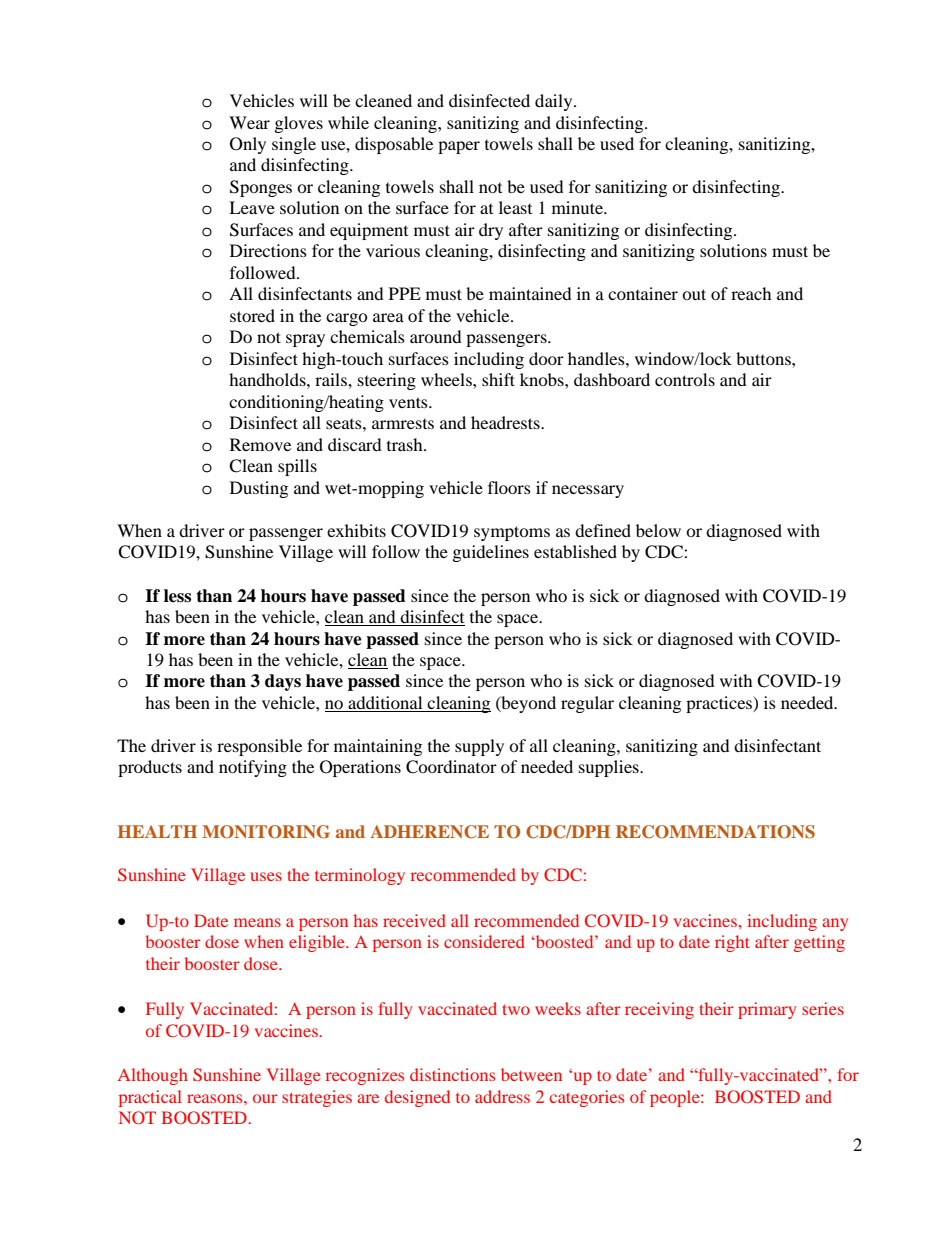 Image resolution: width=952 pixels, height=1233 pixels. What do you see at coordinates (249, 122) in the page?
I see `Wear` at bounding box center [249, 122].
